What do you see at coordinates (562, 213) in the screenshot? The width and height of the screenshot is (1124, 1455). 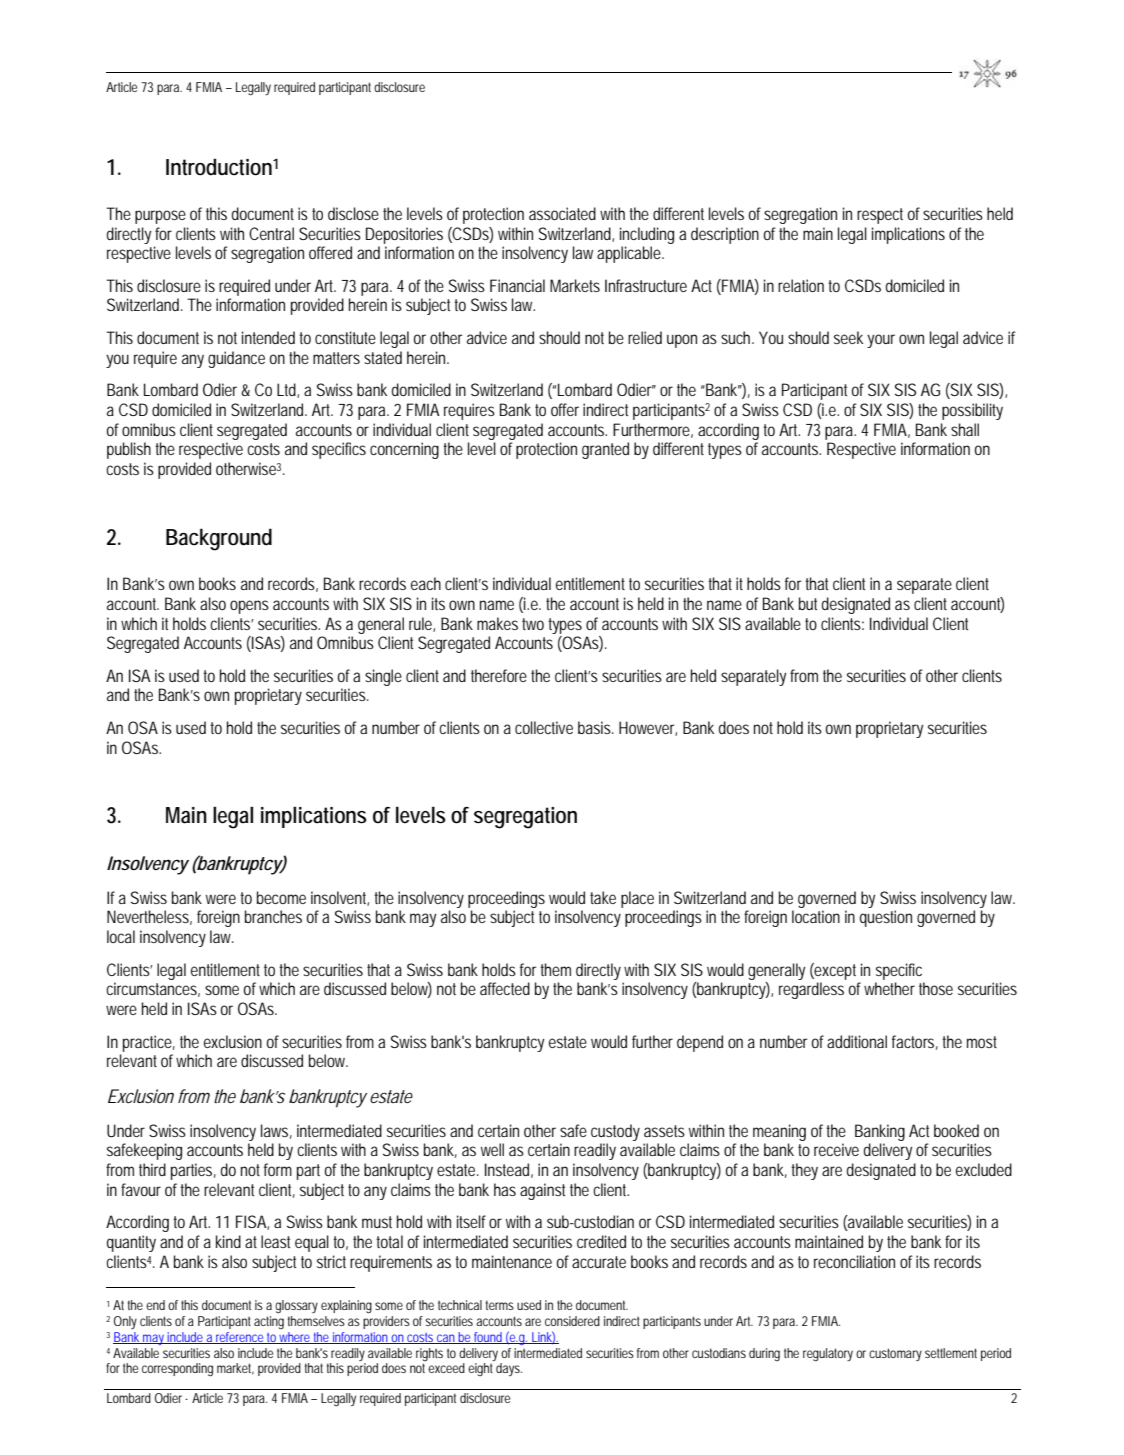 I see `associated` at bounding box center [562, 213].
